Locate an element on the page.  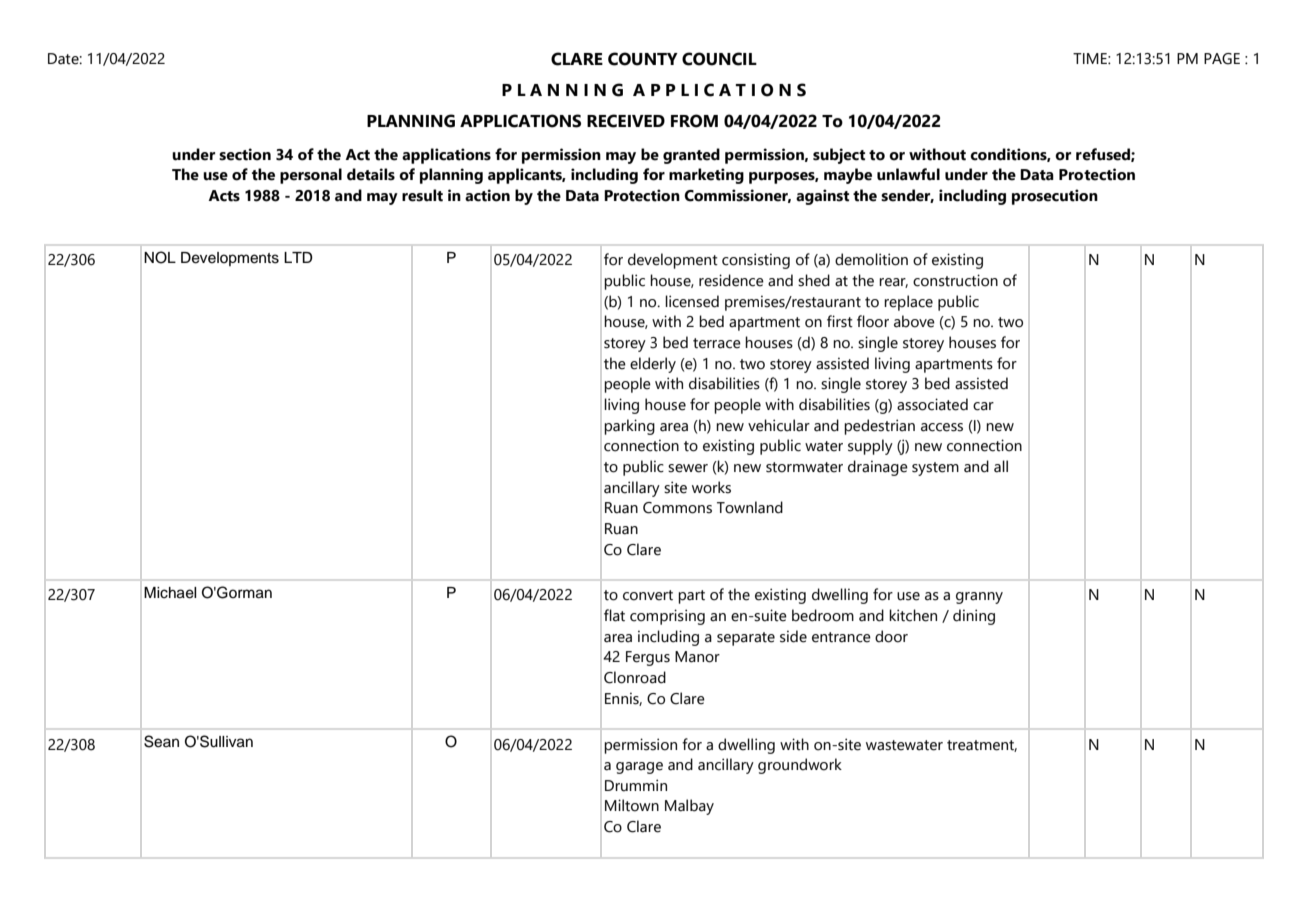
Sean is located at coordinates (161, 741).
